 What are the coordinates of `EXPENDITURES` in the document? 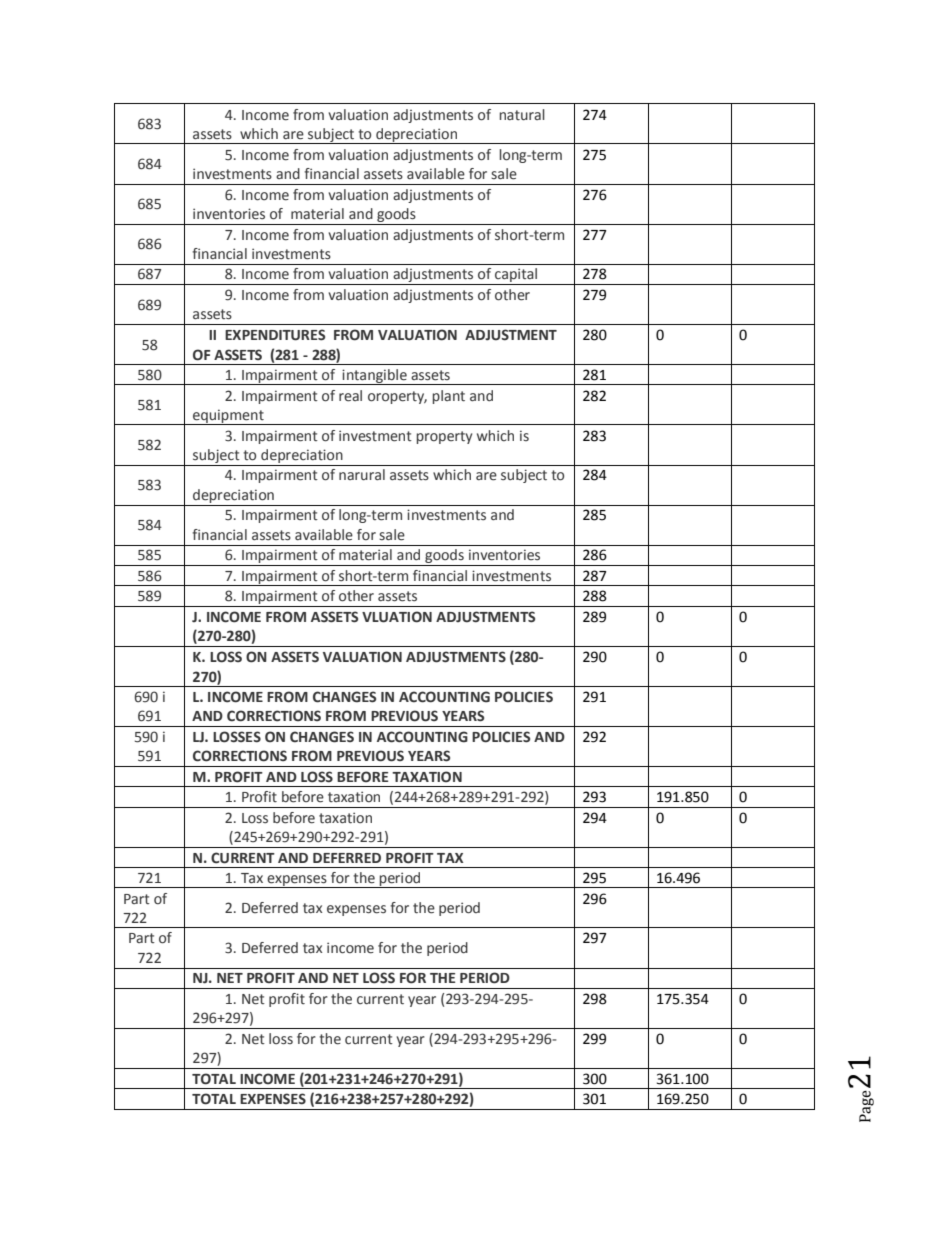 It's located at (275, 335).
